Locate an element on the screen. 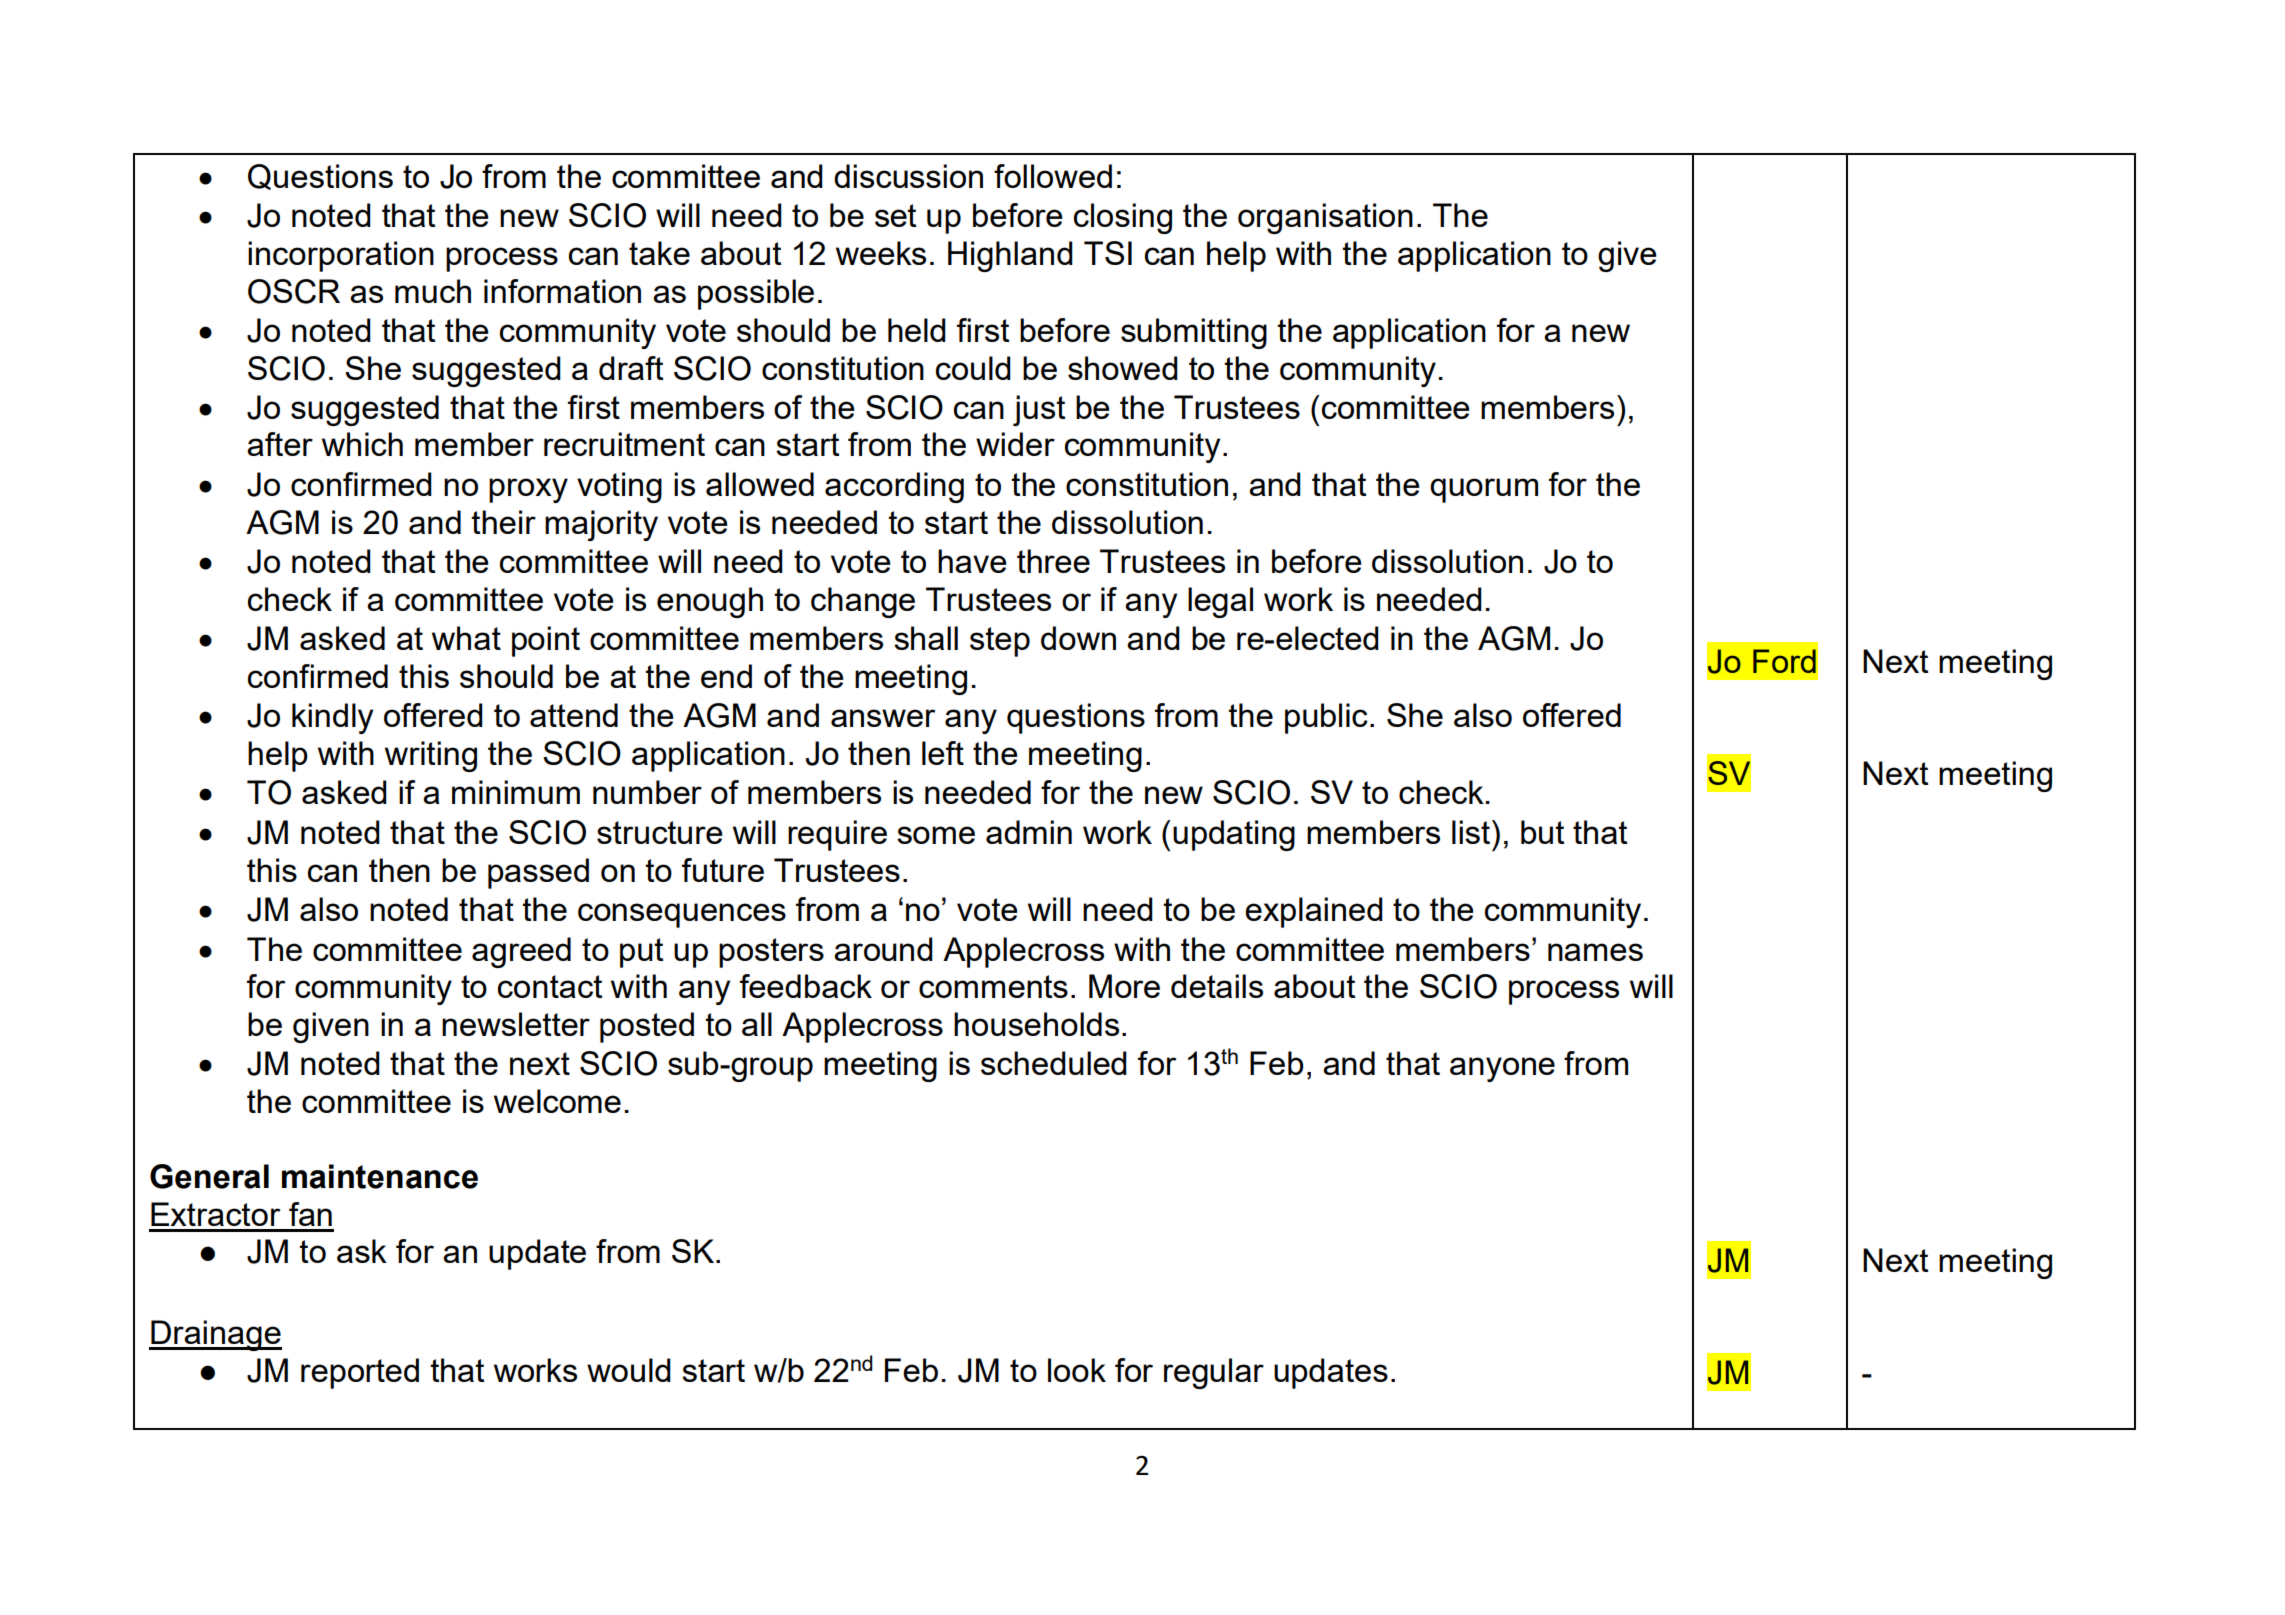  writing is located at coordinates (431, 756).
